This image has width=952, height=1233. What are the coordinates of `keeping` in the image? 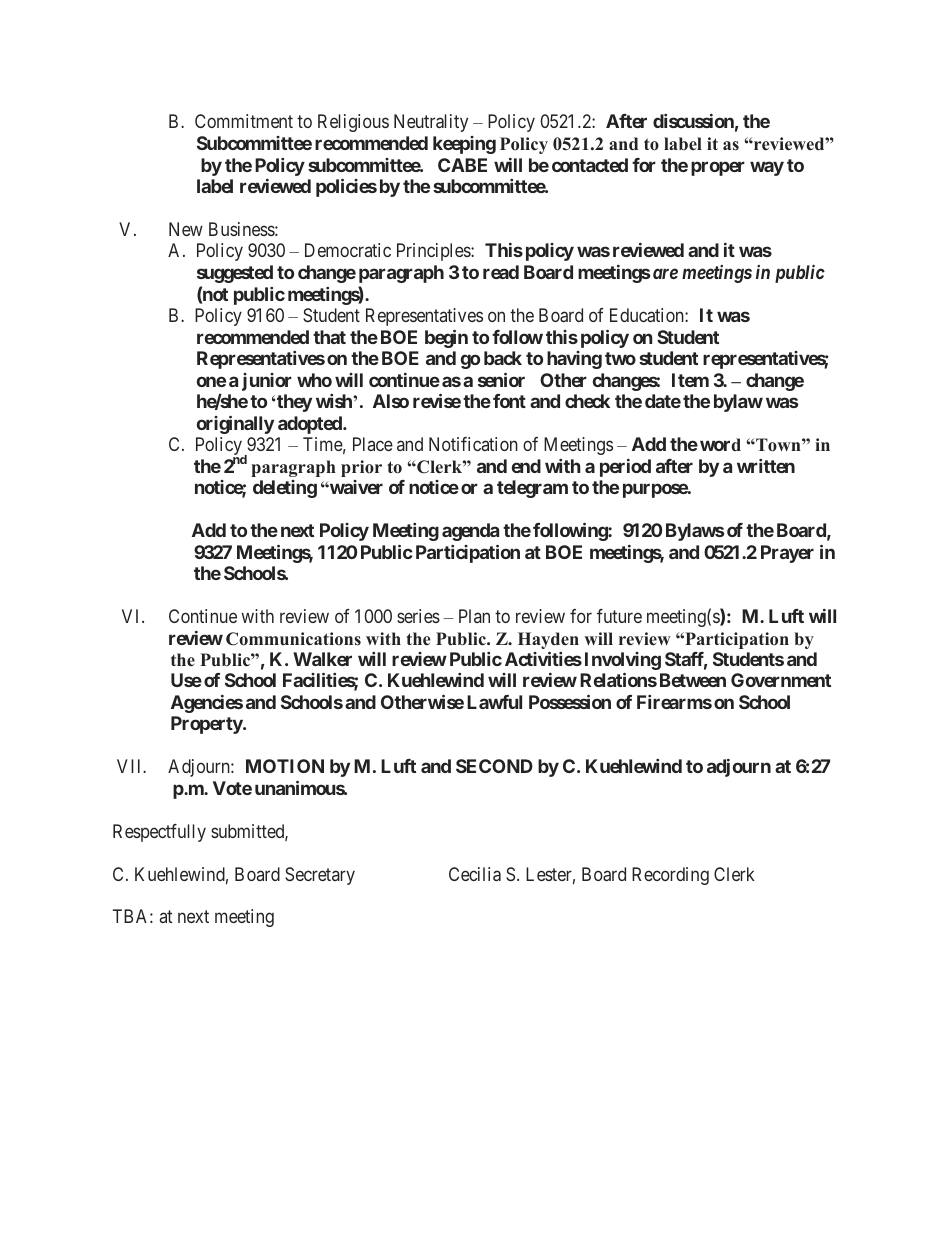 It's located at (464, 145).
